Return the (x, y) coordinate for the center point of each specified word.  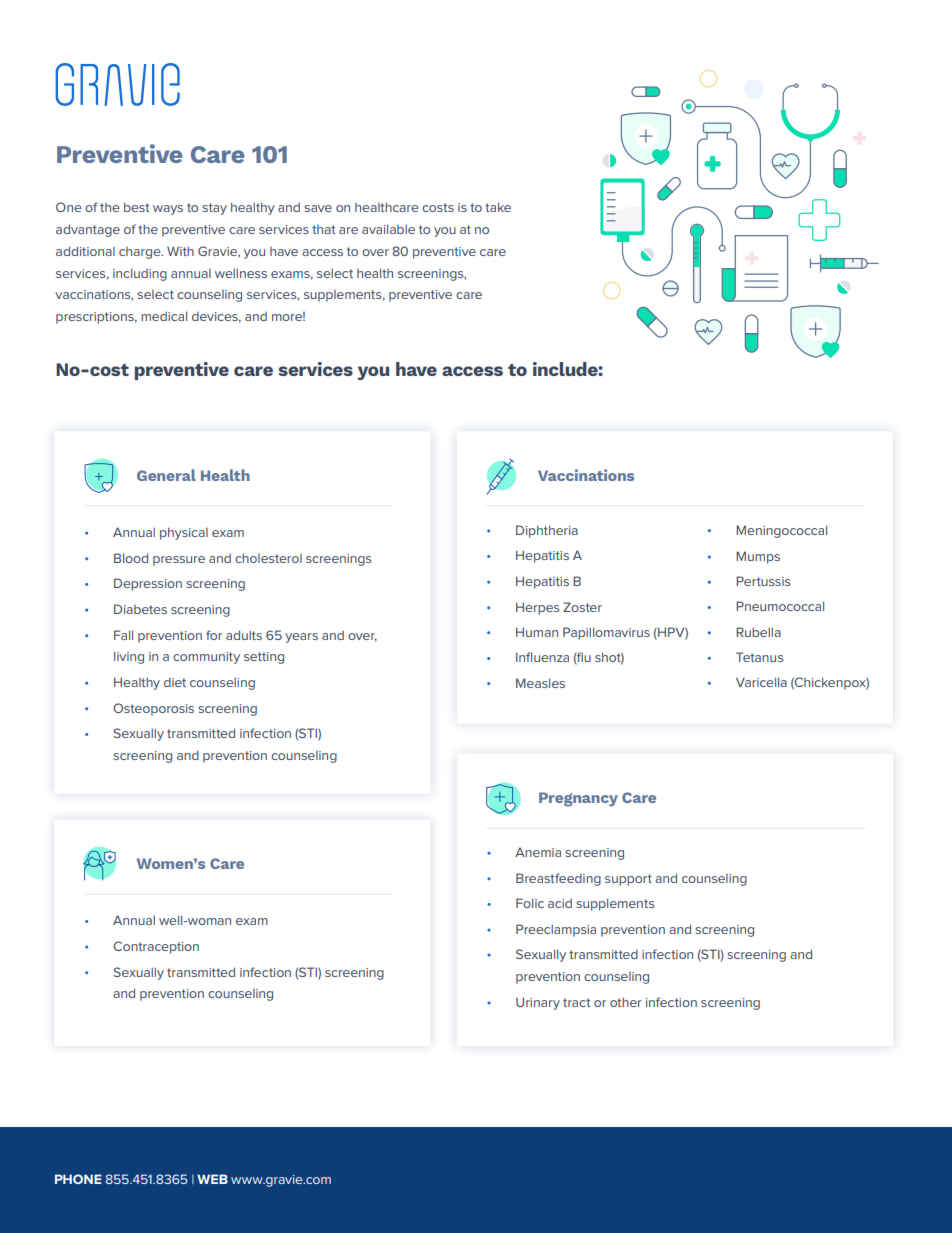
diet (175, 682)
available (388, 229)
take (498, 207)
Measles (540, 683)
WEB (212, 1179)
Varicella (761, 682)
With (180, 251)
